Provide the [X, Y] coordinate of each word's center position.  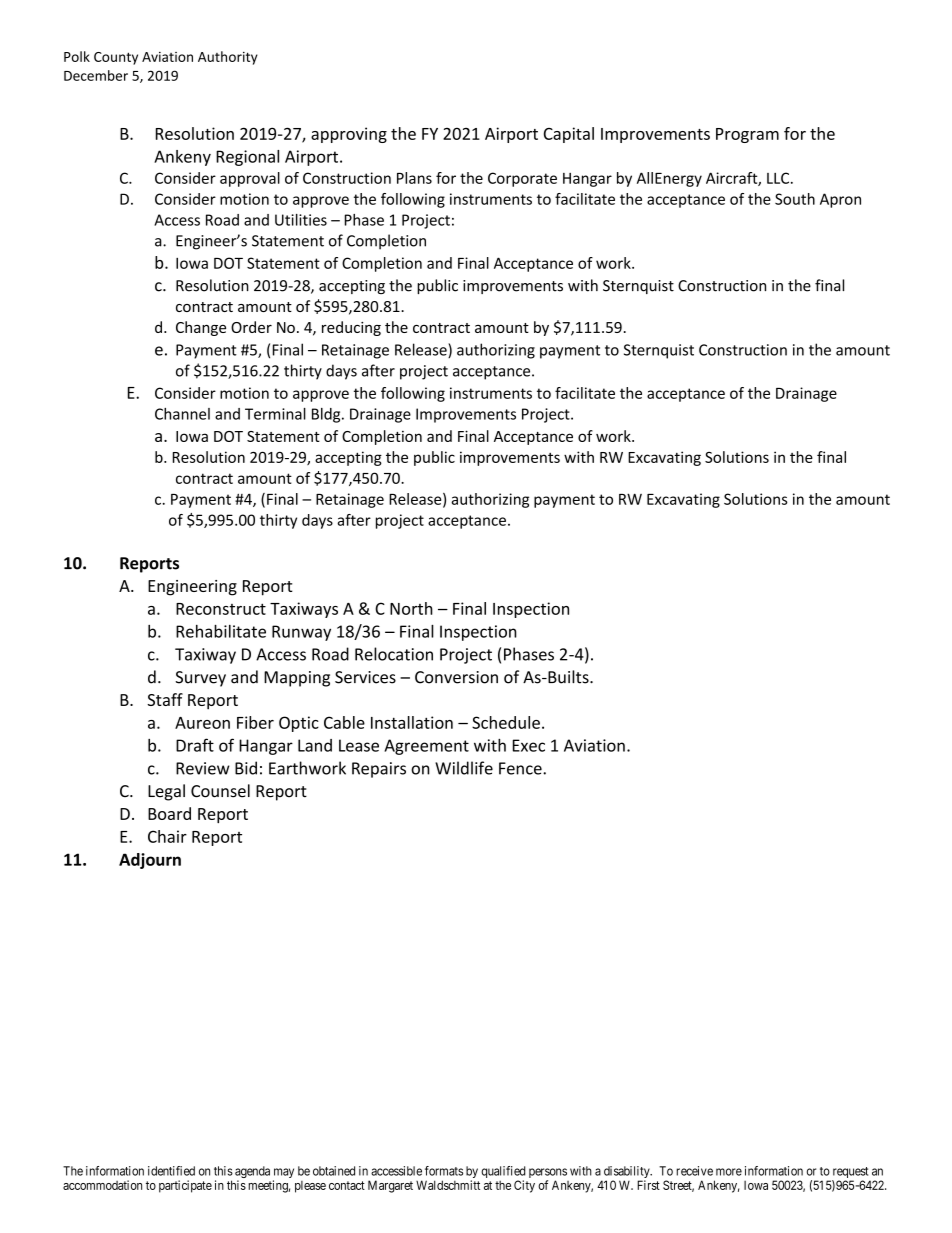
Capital [569, 135]
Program [747, 135]
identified [171, 1171]
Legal [166, 792]
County [116, 58]
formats [444, 1171]
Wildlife [464, 768]
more [729, 1172]
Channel [182, 414]
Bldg [327, 415]
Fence [521, 768]
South [795, 199]
